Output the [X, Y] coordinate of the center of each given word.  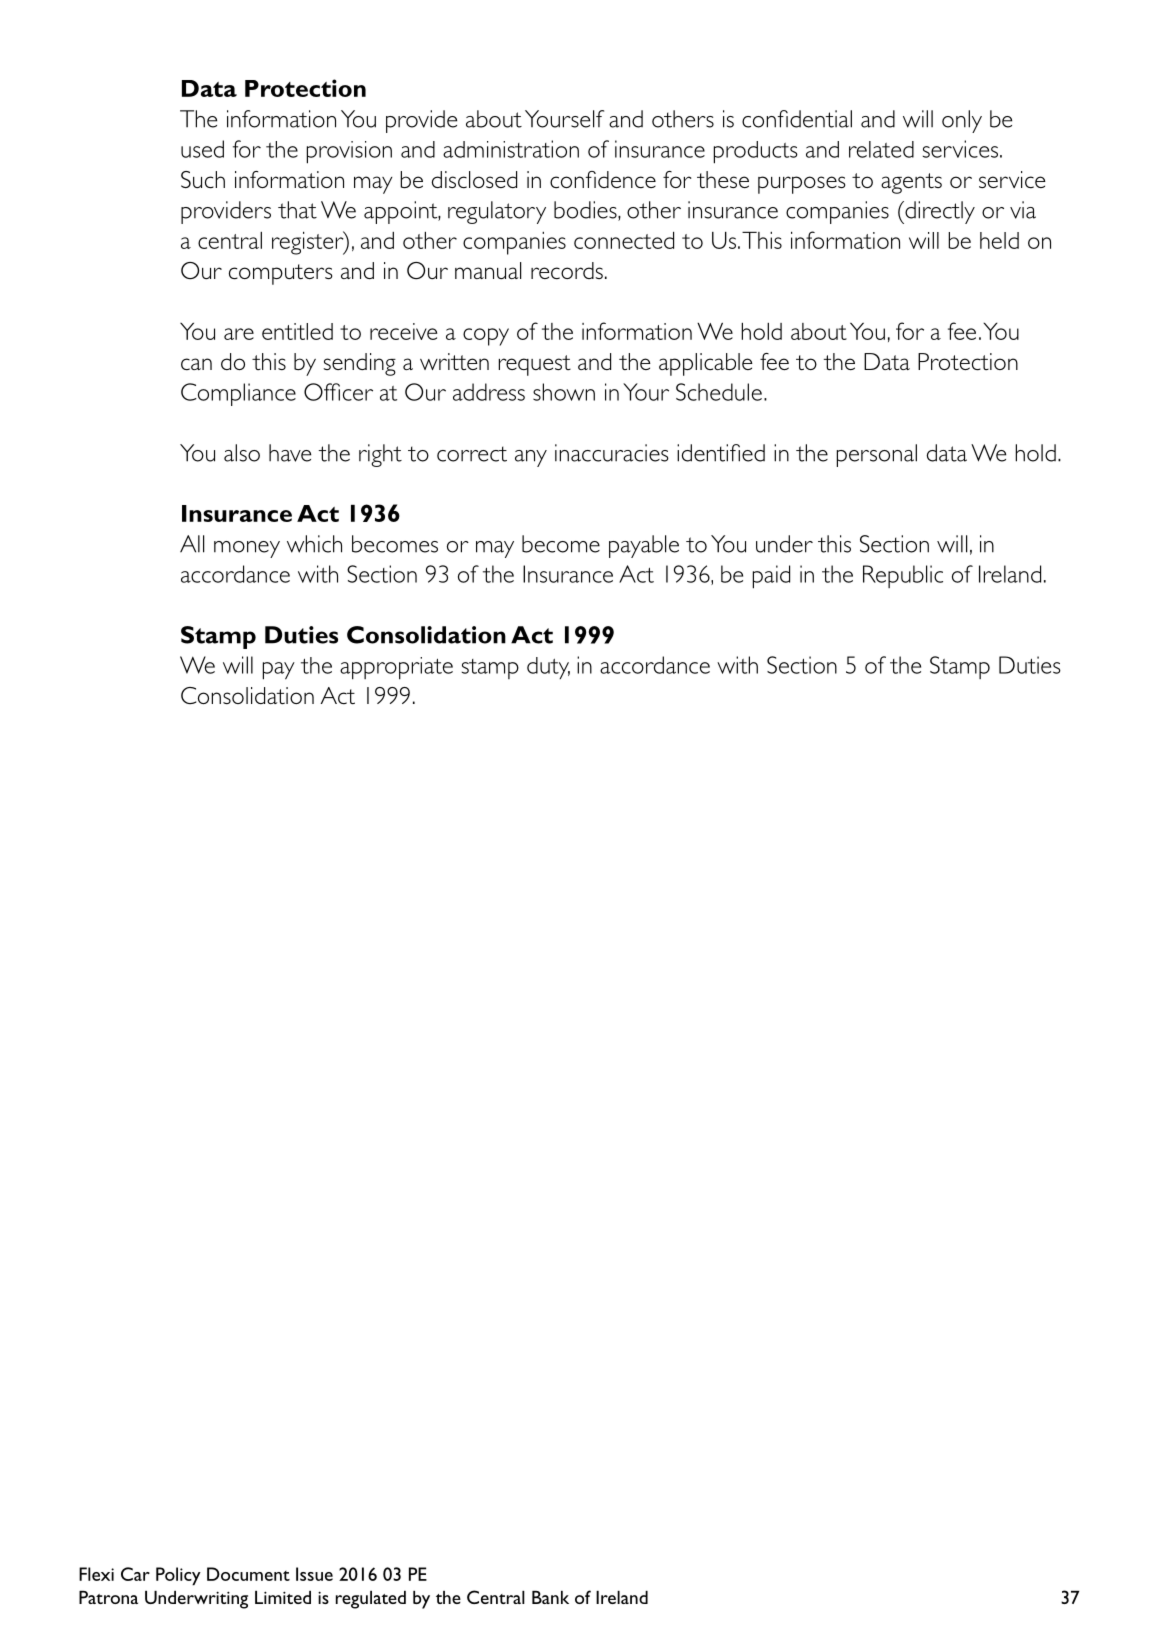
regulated [371, 1600]
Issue [314, 1574]
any [531, 458]
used [202, 149]
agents [911, 183]
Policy [178, 1576]
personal [877, 455]
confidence [603, 179]
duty [548, 668]
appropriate [396, 668]
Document [248, 1574]
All [192, 544]
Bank [550, 1597]
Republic [903, 576]
